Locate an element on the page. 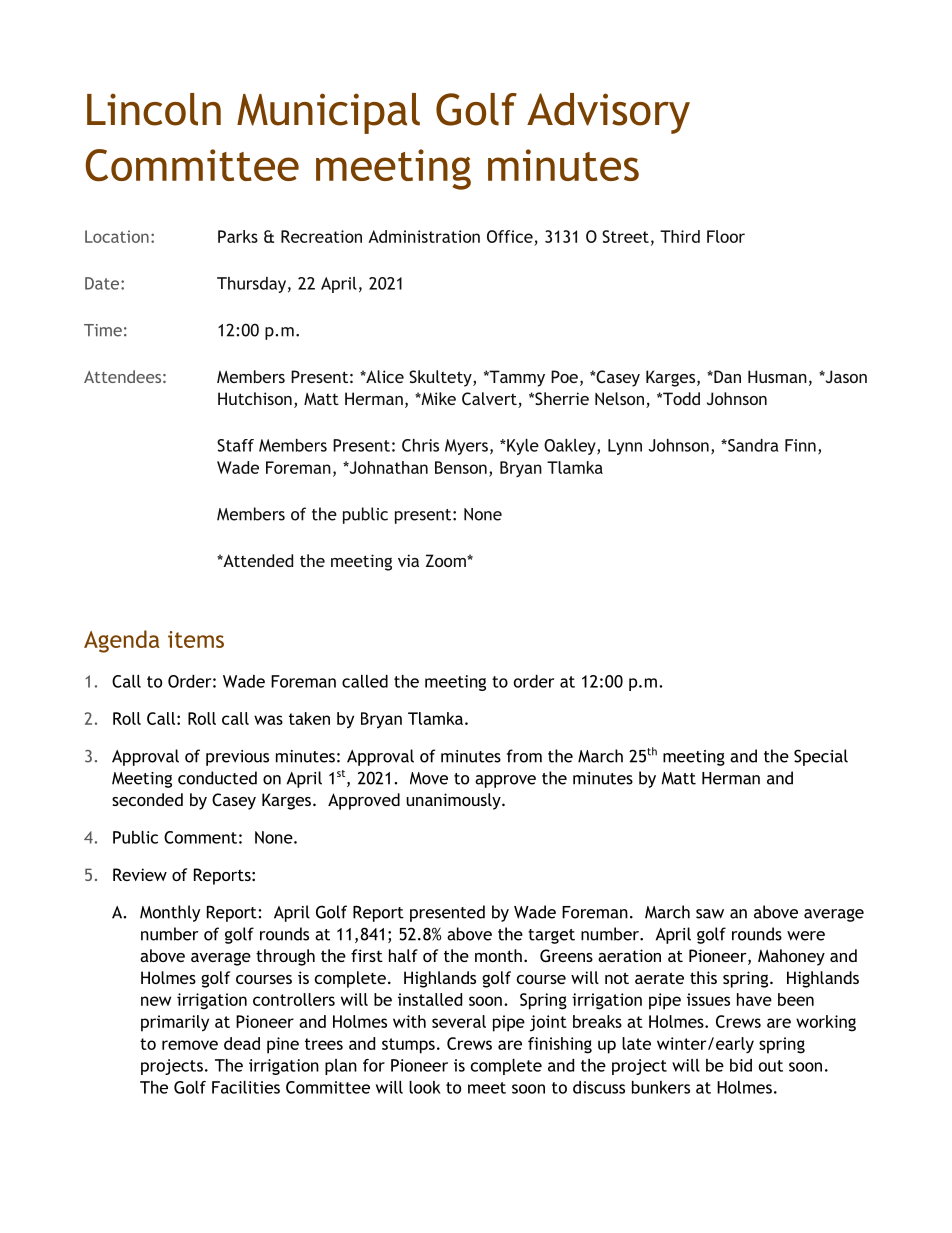 The width and height of the page is (952, 1233). Advisory is located at coordinates (608, 113).
